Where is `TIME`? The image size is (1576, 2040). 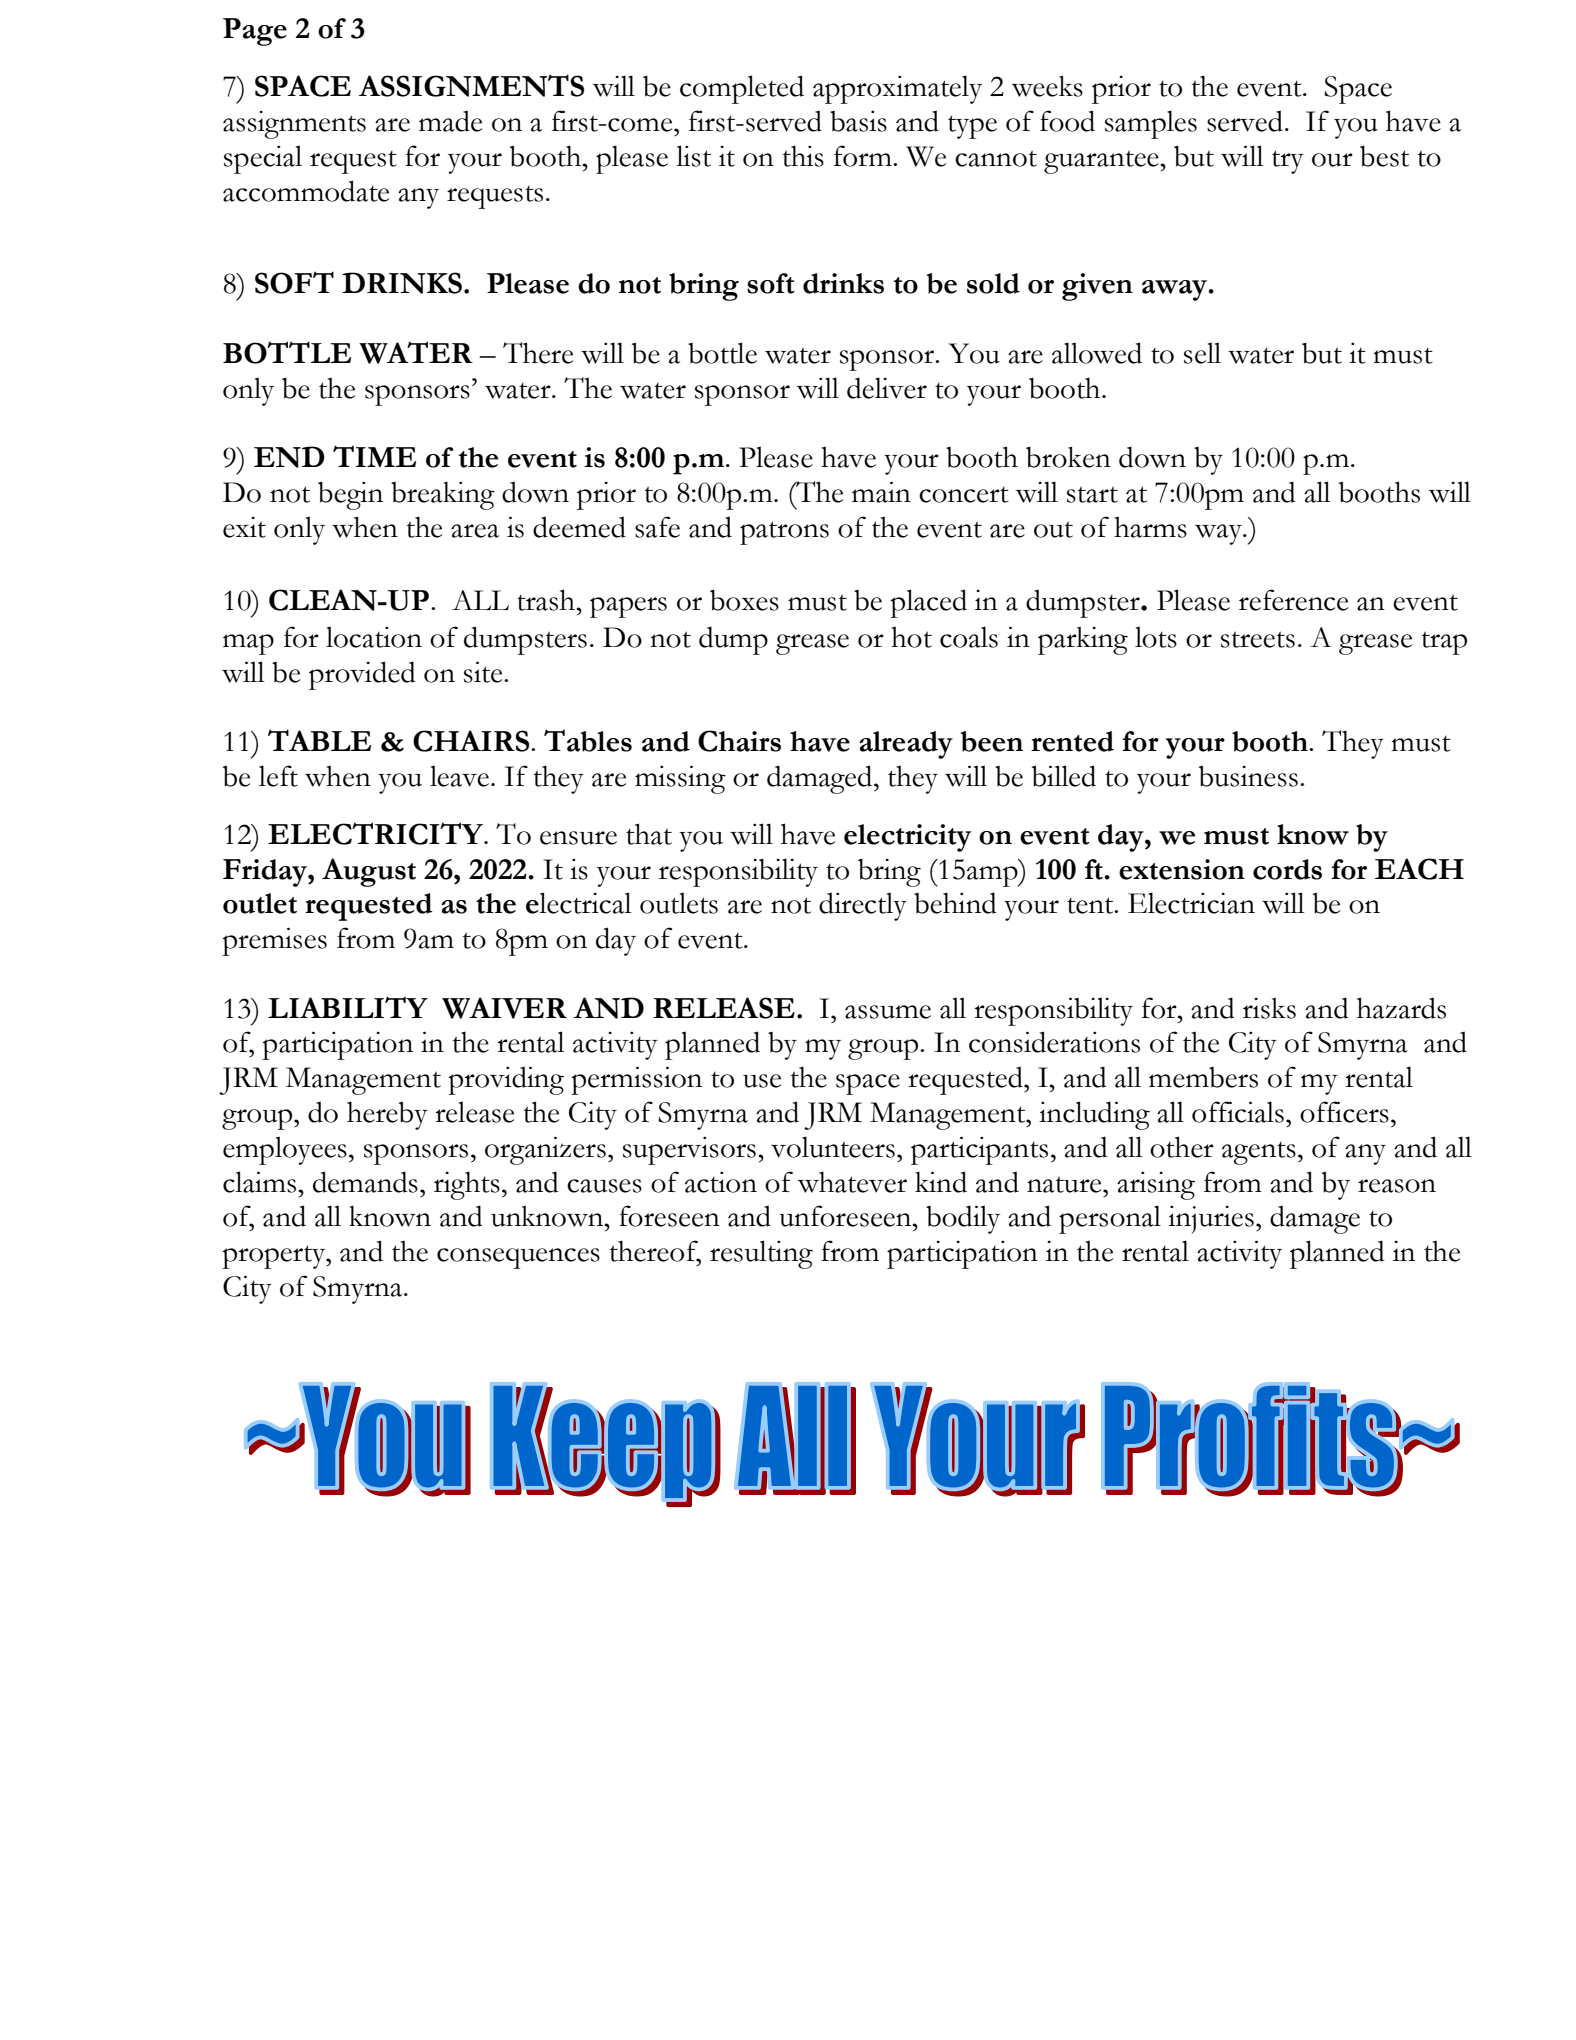 TIME is located at coordinates (374, 456).
